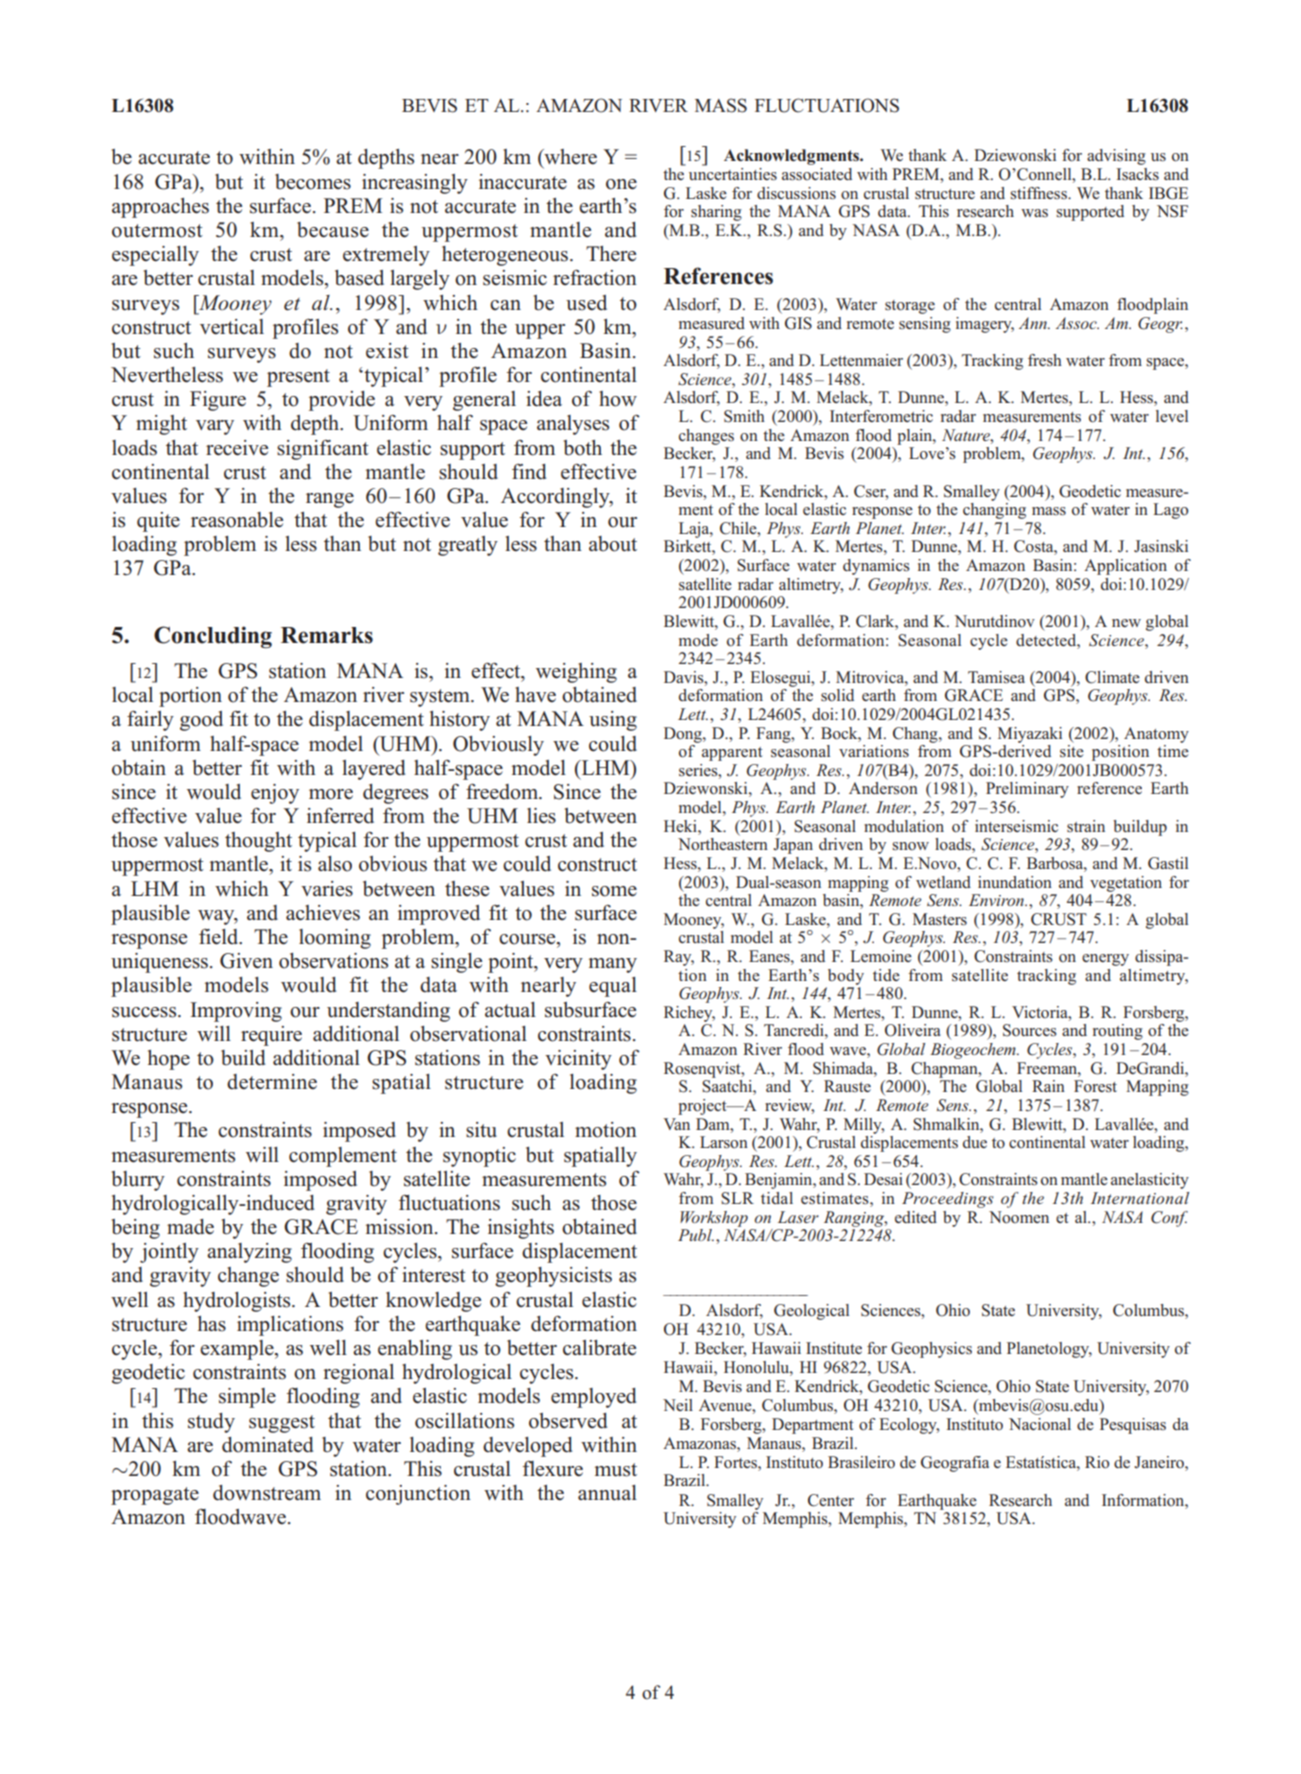 The width and height of the screenshot is (1301, 1774). What do you see at coordinates (1170, 511) in the screenshot?
I see `Lago` at bounding box center [1170, 511].
